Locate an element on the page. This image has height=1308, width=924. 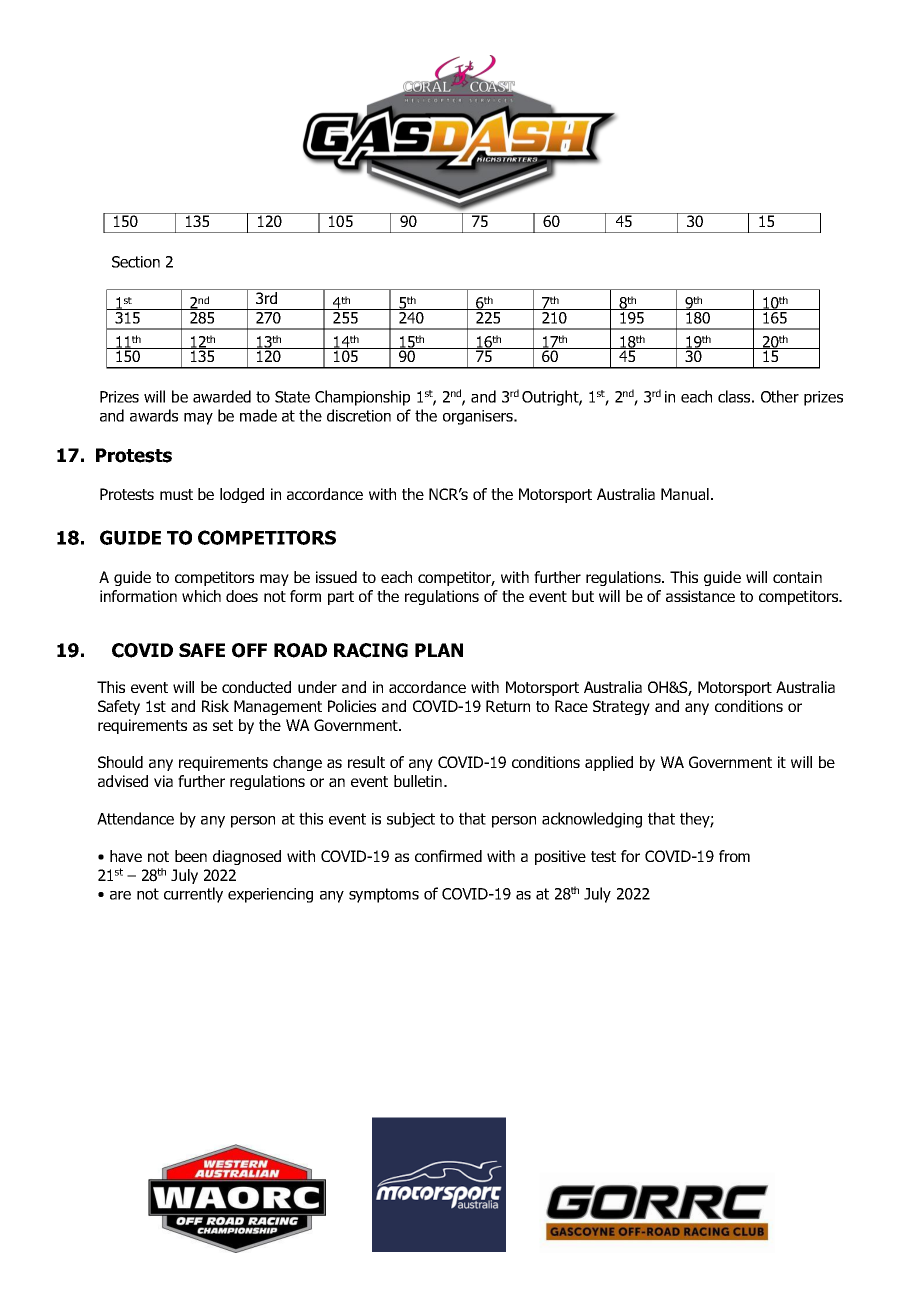
Strategy is located at coordinates (621, 707).
